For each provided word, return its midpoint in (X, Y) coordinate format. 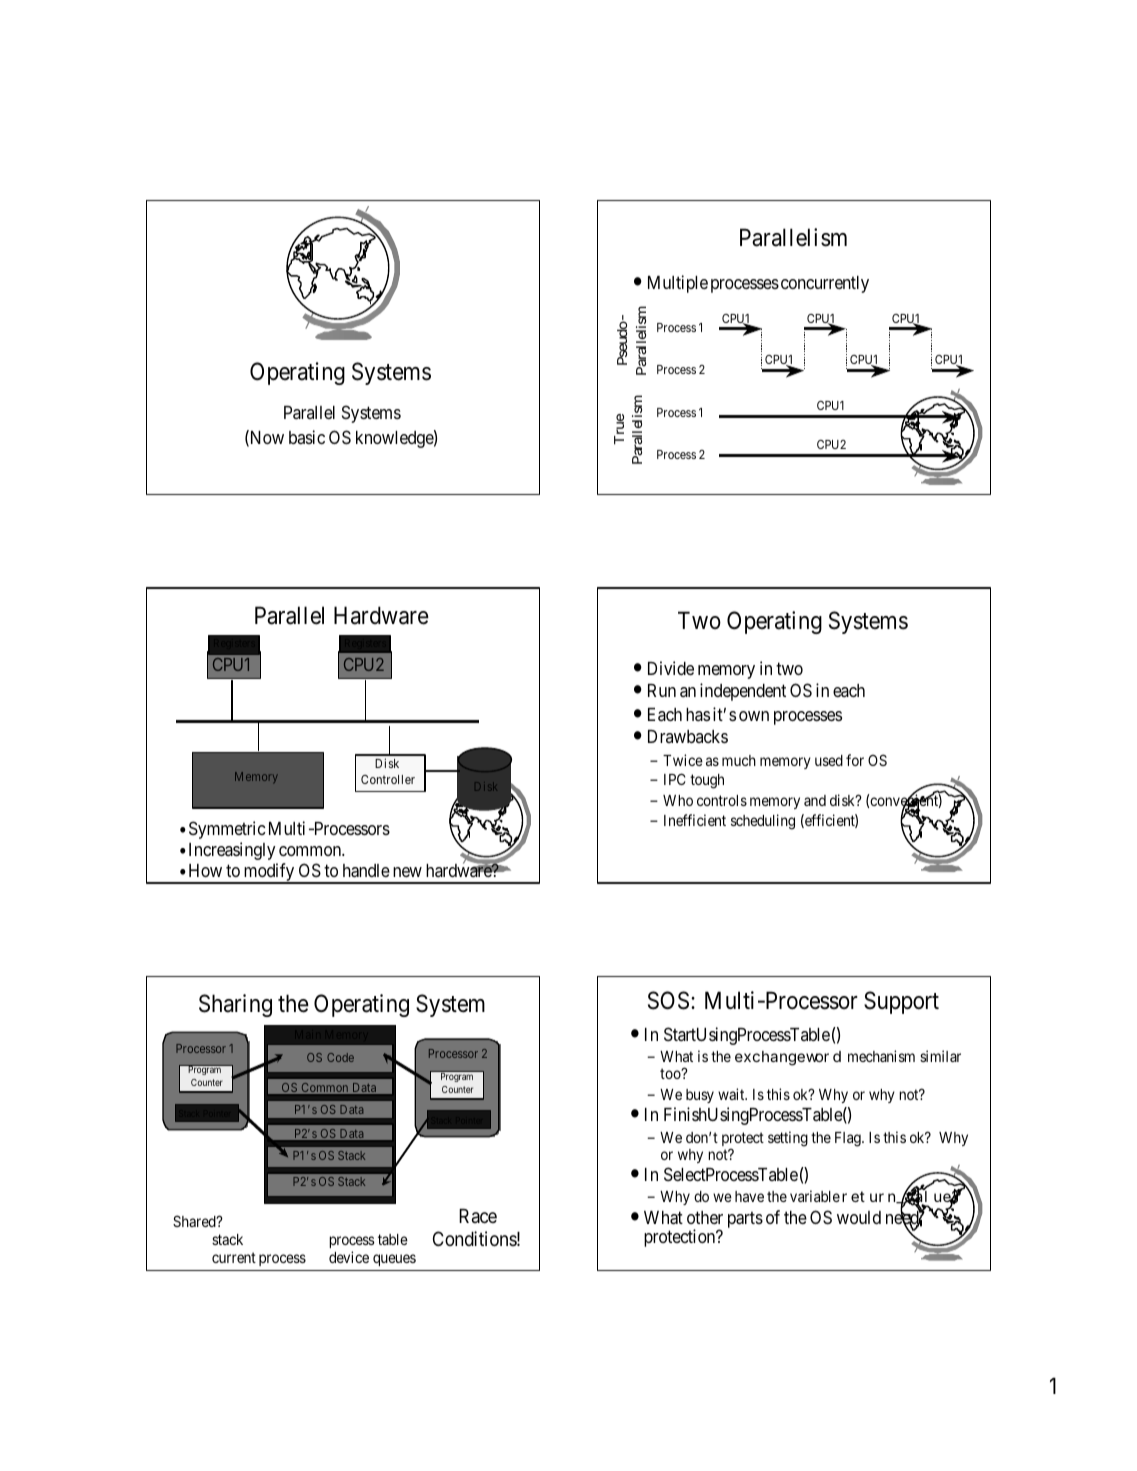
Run (662, 690)
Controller (388, 779)
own (754, 716)
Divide (671, 668)
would (859, 1217)
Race (478, 1216)
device (349, 1257)
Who (678, 800)
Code (340, 1057)
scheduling (763, 822)
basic (307, 437)
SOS (668, 1000)
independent (743, 692)
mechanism (881, 1056)
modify (269, 873)
